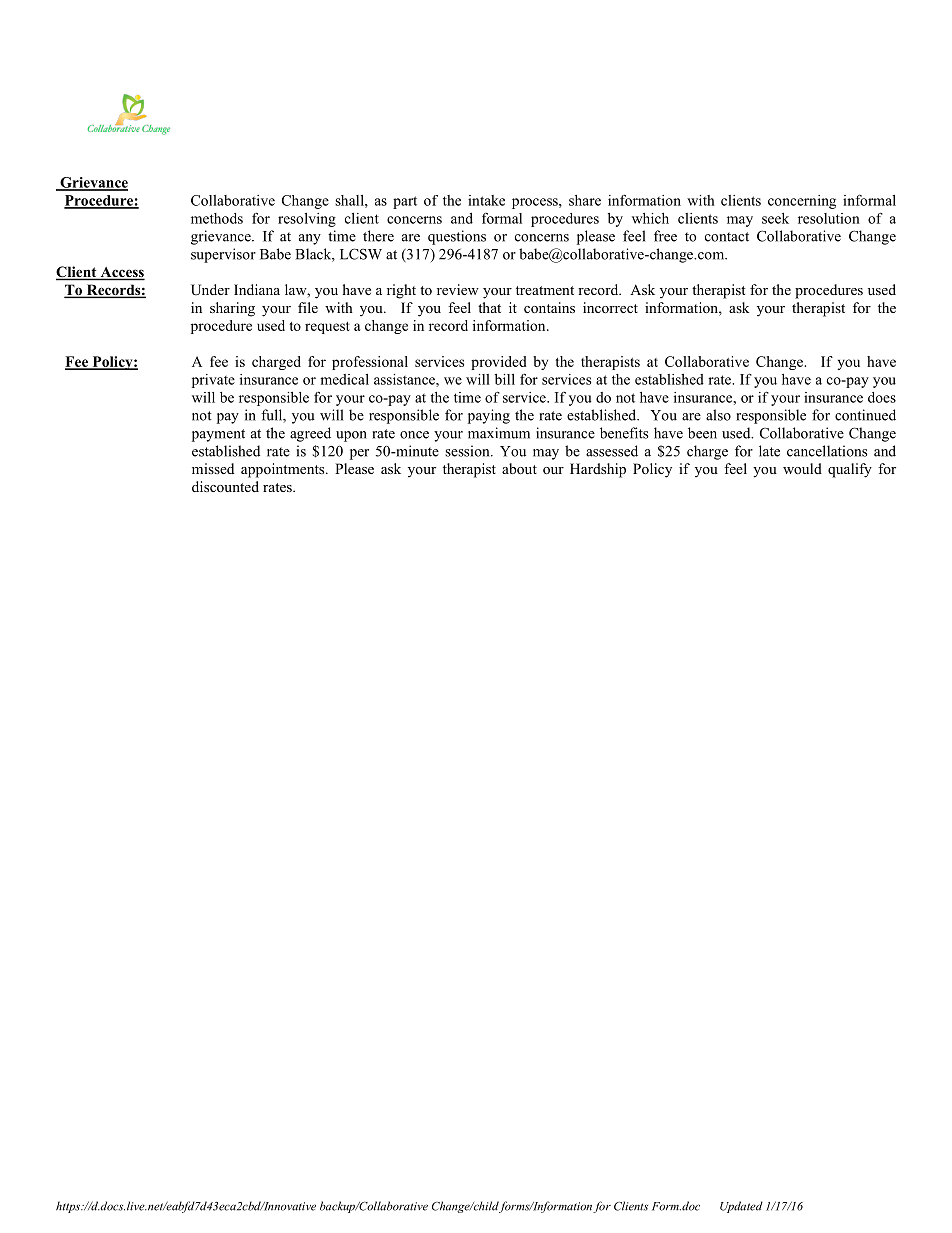  I want to click on Hardship, so click(598, 470).
